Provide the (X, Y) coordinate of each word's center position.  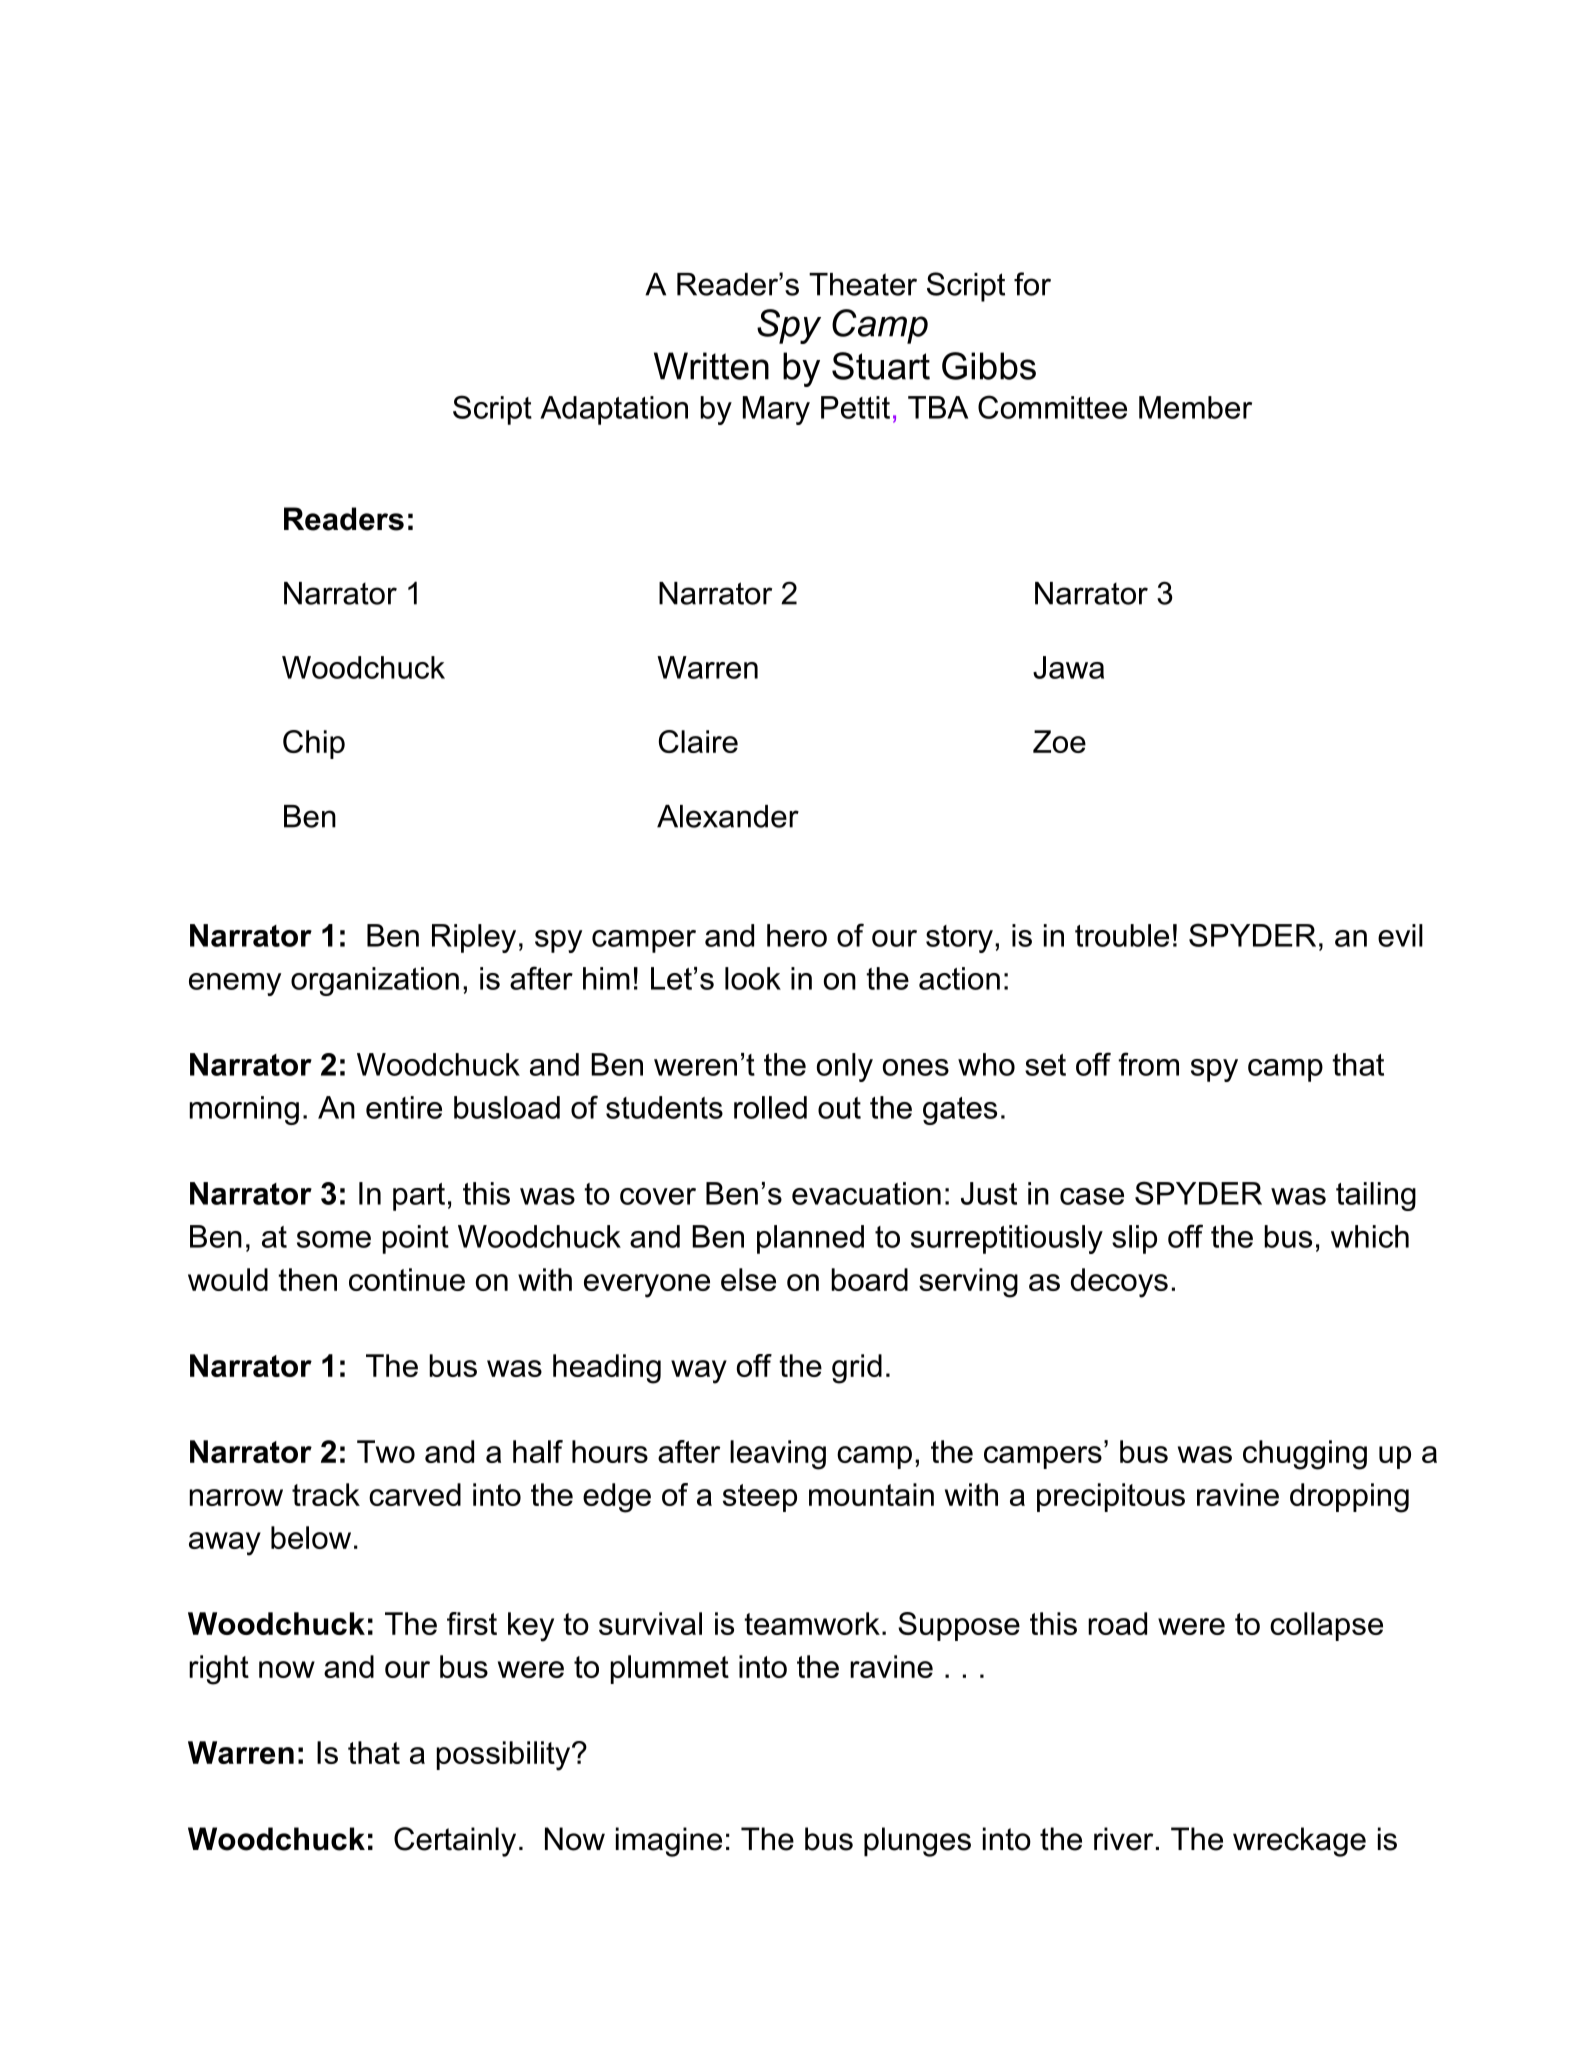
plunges (917, 1842)
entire (404, 1107)
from (1148, 1064)
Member (1195, 407)
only (845, 1067)
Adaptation (614, 410)
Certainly (455, 1842)
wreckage (1299, 1842)
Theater (863, 284)
